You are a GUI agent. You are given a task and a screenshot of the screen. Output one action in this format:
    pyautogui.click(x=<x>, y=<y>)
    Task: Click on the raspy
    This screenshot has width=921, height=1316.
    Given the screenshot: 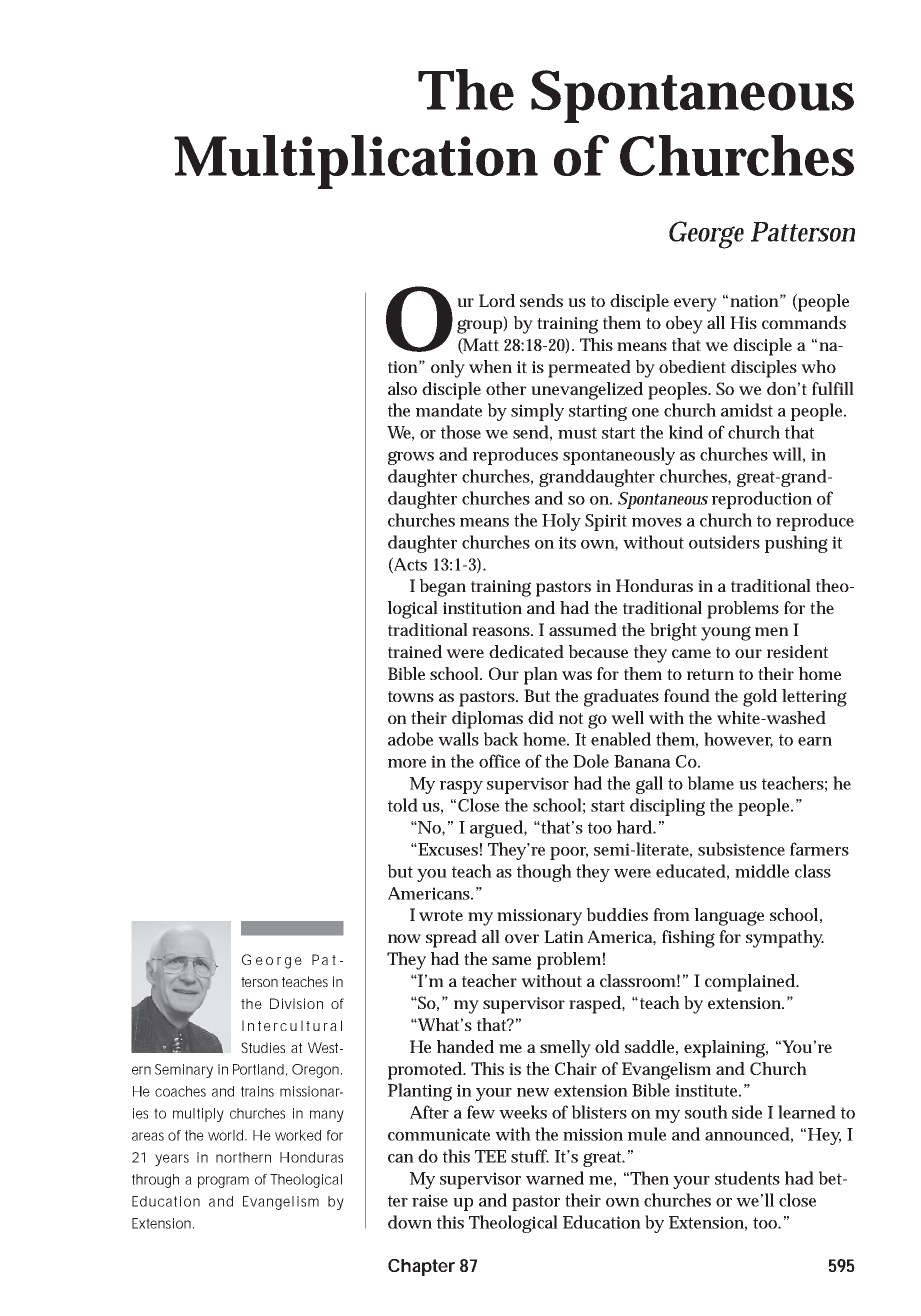 What is the action you would take?
    pyautogui.click(x=461, y=787)
